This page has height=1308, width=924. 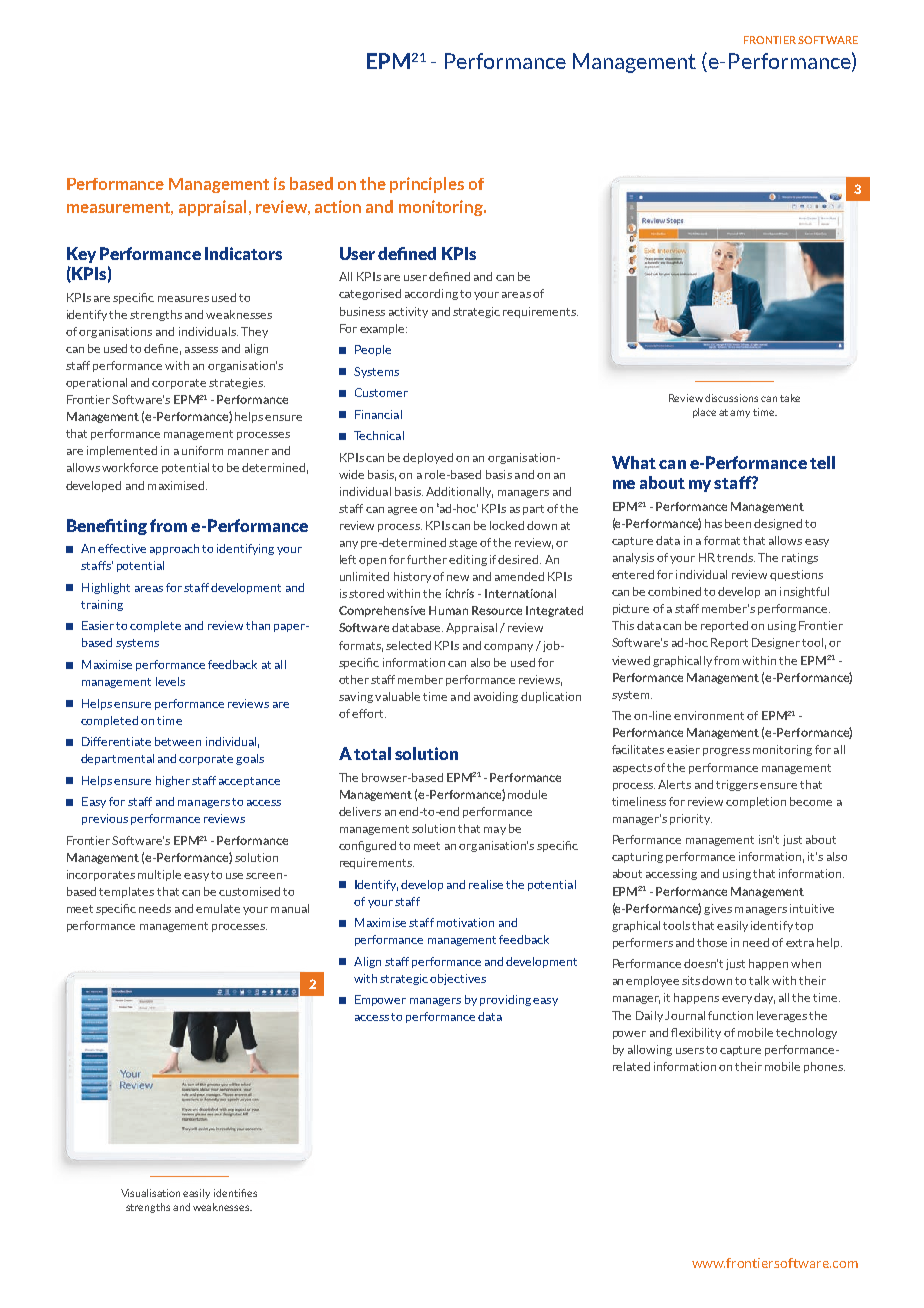 What do you see at coordinates (235, 1193) in the page?
I see `identifies` at bounding box center [235, 1193].
